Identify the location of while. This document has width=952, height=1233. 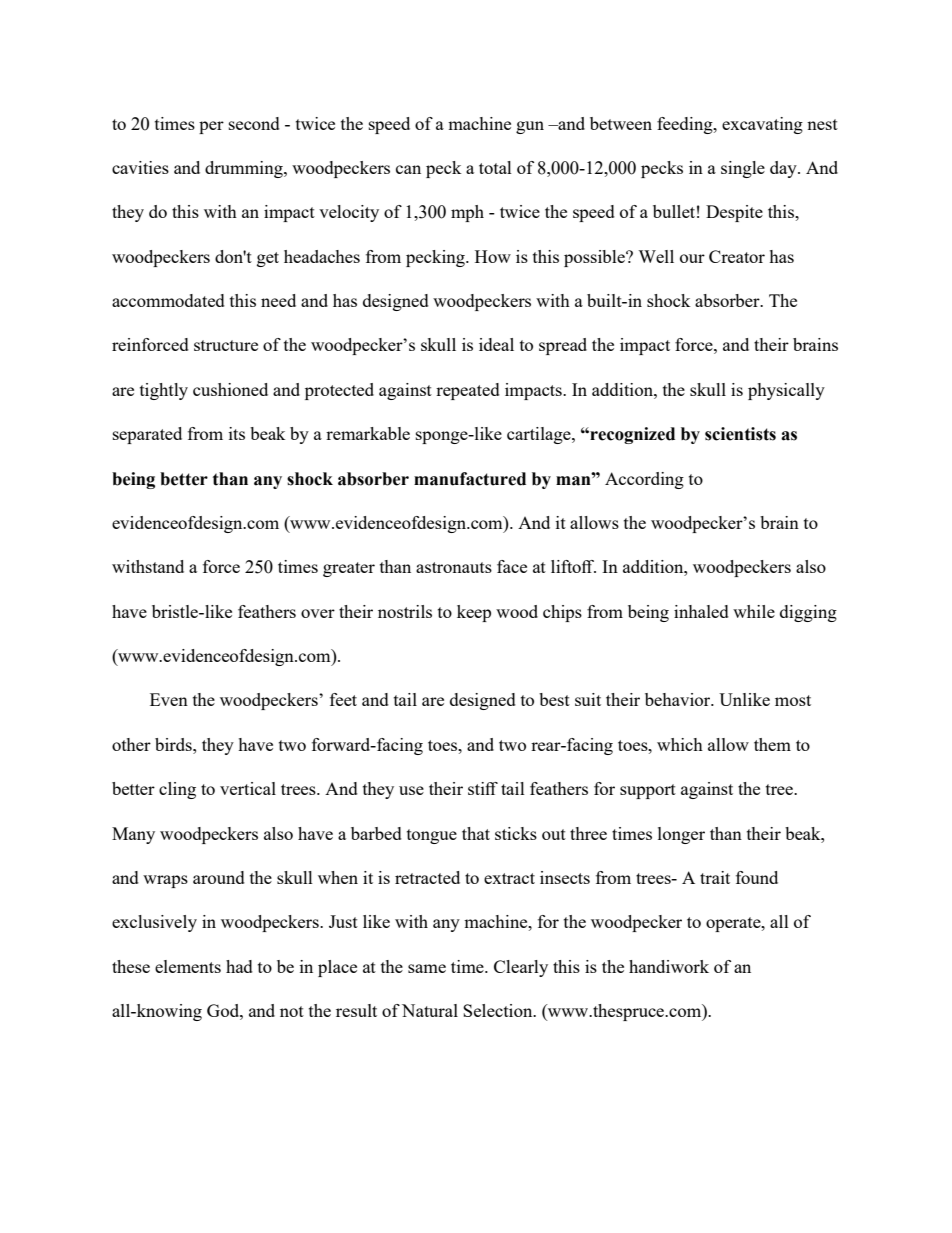
(754, 611).
